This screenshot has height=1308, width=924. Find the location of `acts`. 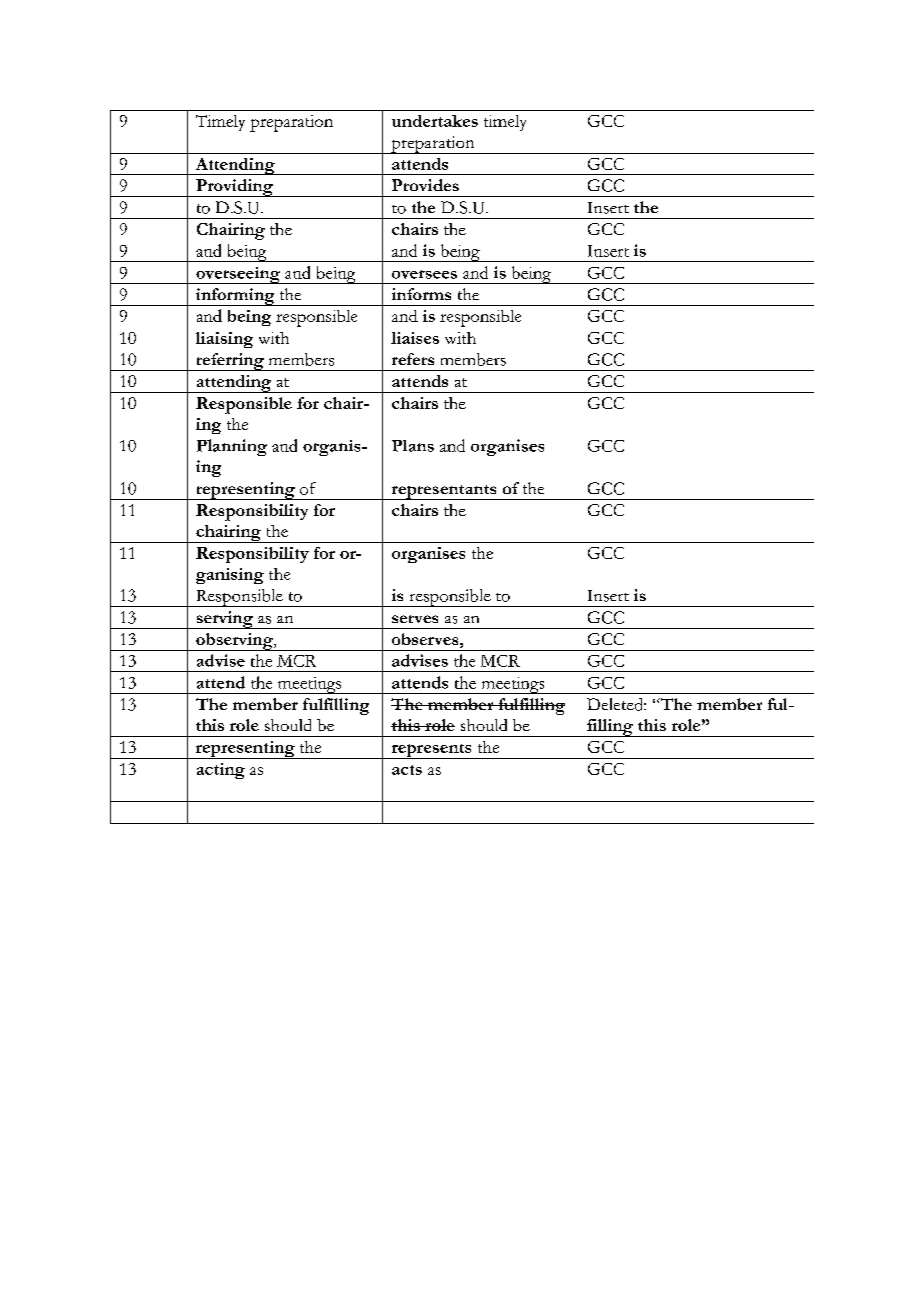

acts is located at coordinates (407, 770).
